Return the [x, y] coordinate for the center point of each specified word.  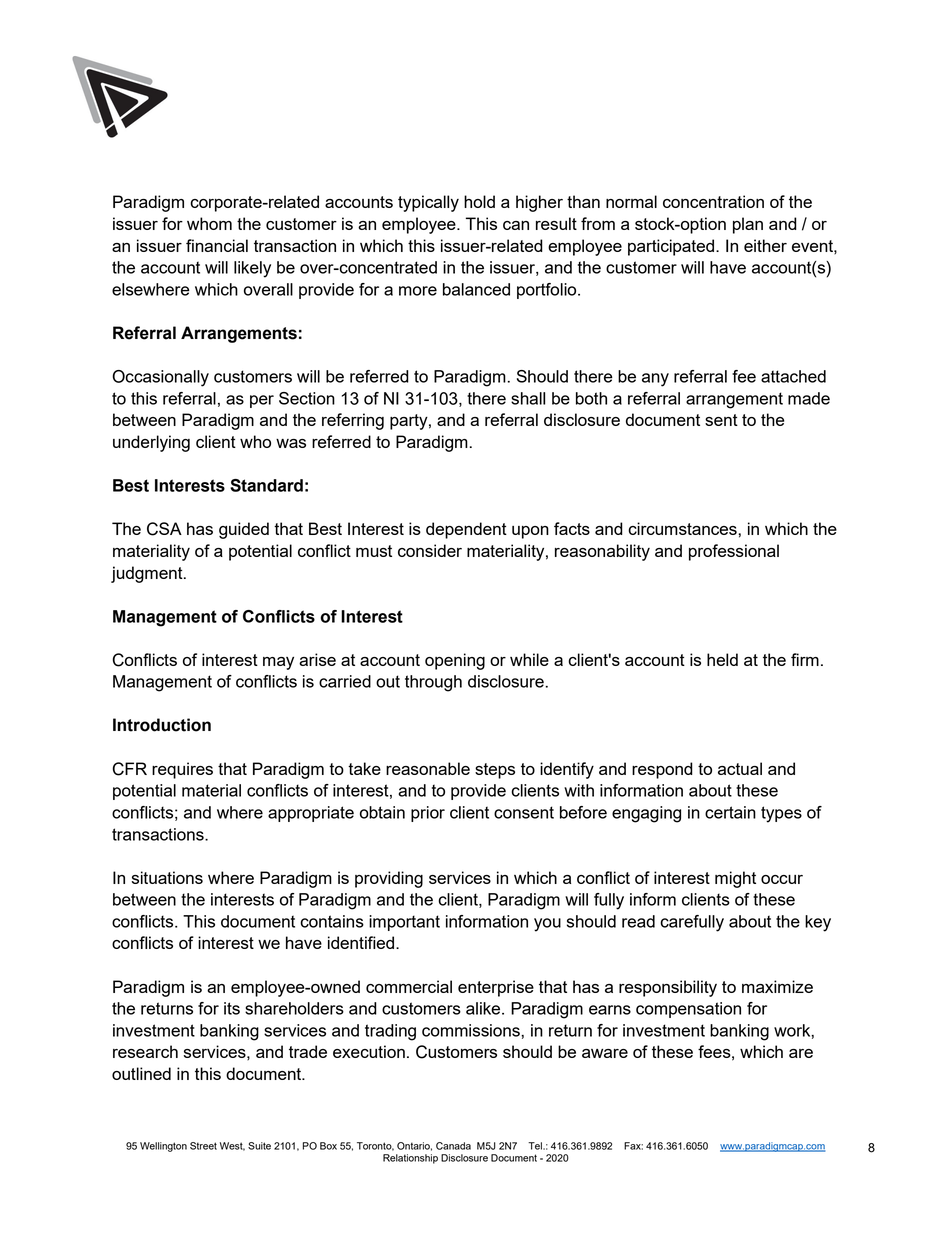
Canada [453, 1146]
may [278, 663]
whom [209, 223]
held [722, 659]
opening [455, 661]
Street [203, 1146]
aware [605, 1053]
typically [428, 203]
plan [748, 225]
